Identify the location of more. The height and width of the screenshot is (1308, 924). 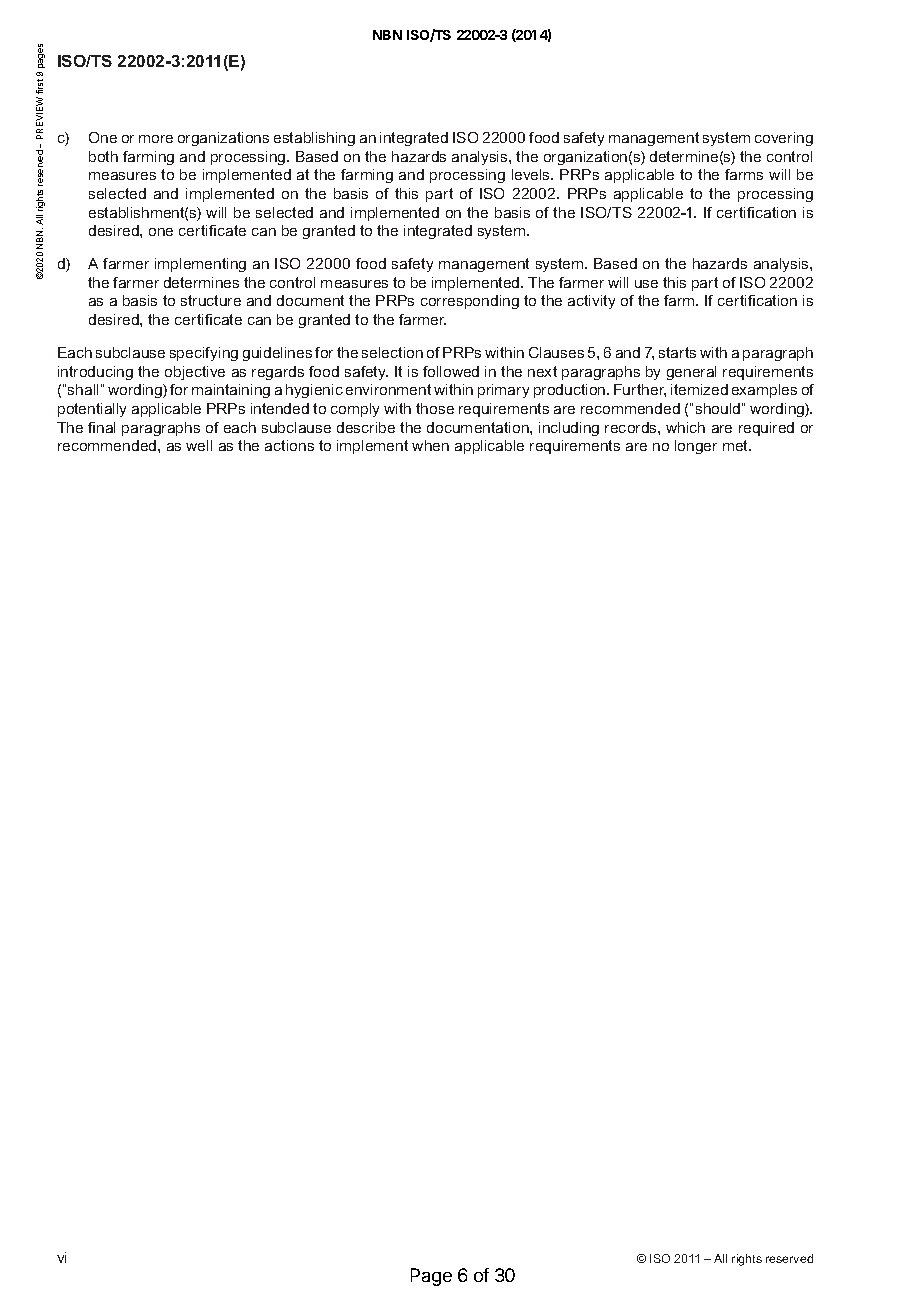
(156, 139).
